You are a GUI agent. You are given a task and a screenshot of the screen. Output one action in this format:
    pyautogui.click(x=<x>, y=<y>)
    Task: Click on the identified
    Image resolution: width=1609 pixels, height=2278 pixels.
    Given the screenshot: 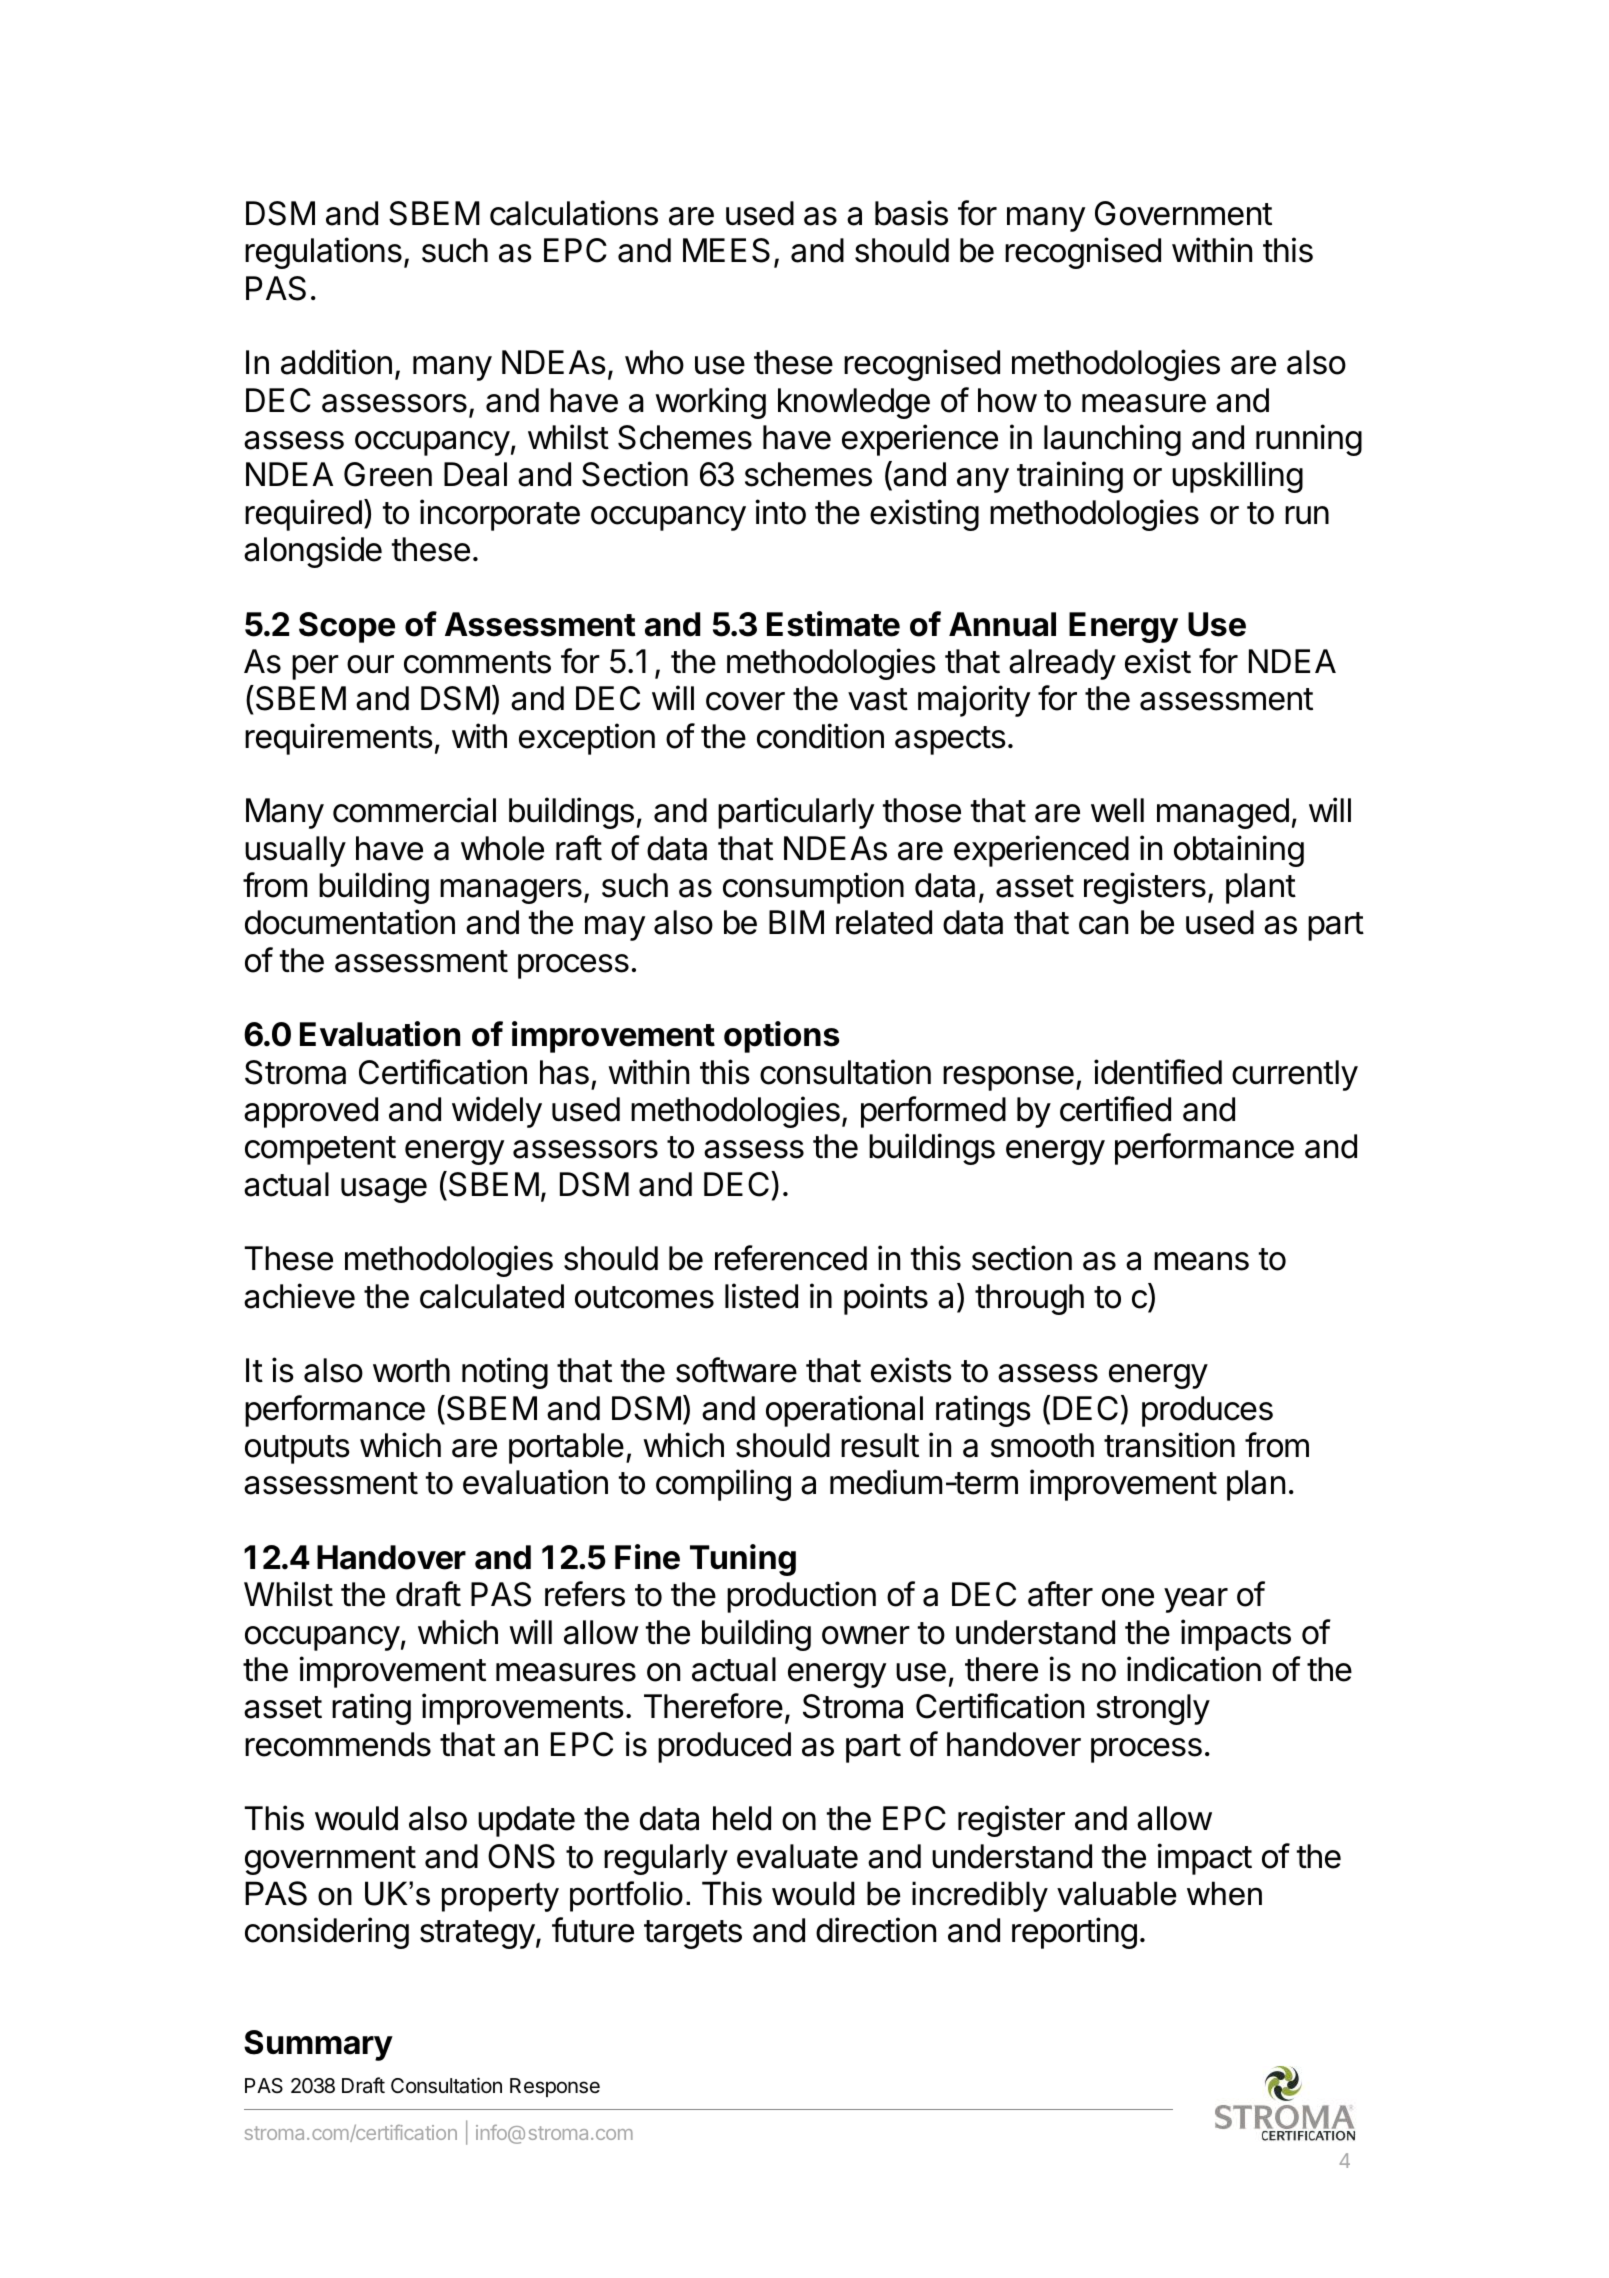 What is the action you would take?
    pyautogui.click(x=1158, y=1072)
